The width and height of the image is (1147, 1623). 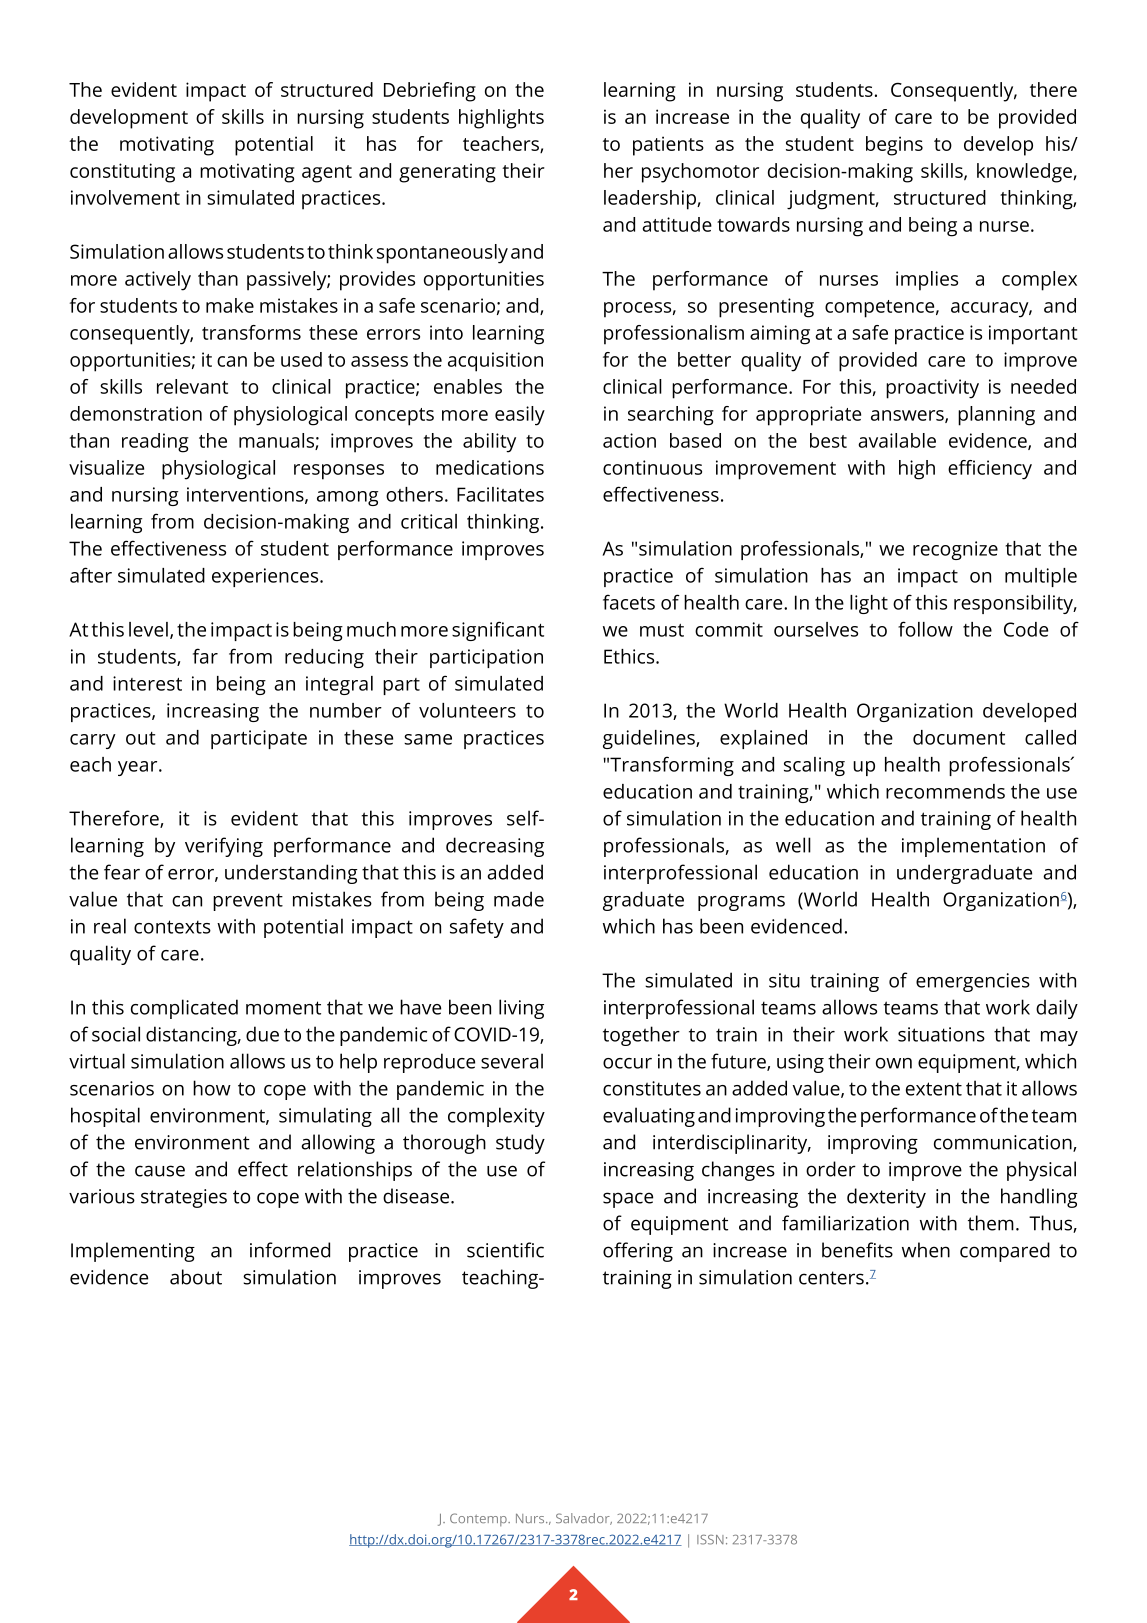 What do you see at coordinates (710, 1540) in the image?
I see `ISSN` at bounding box center [710, 1540].
